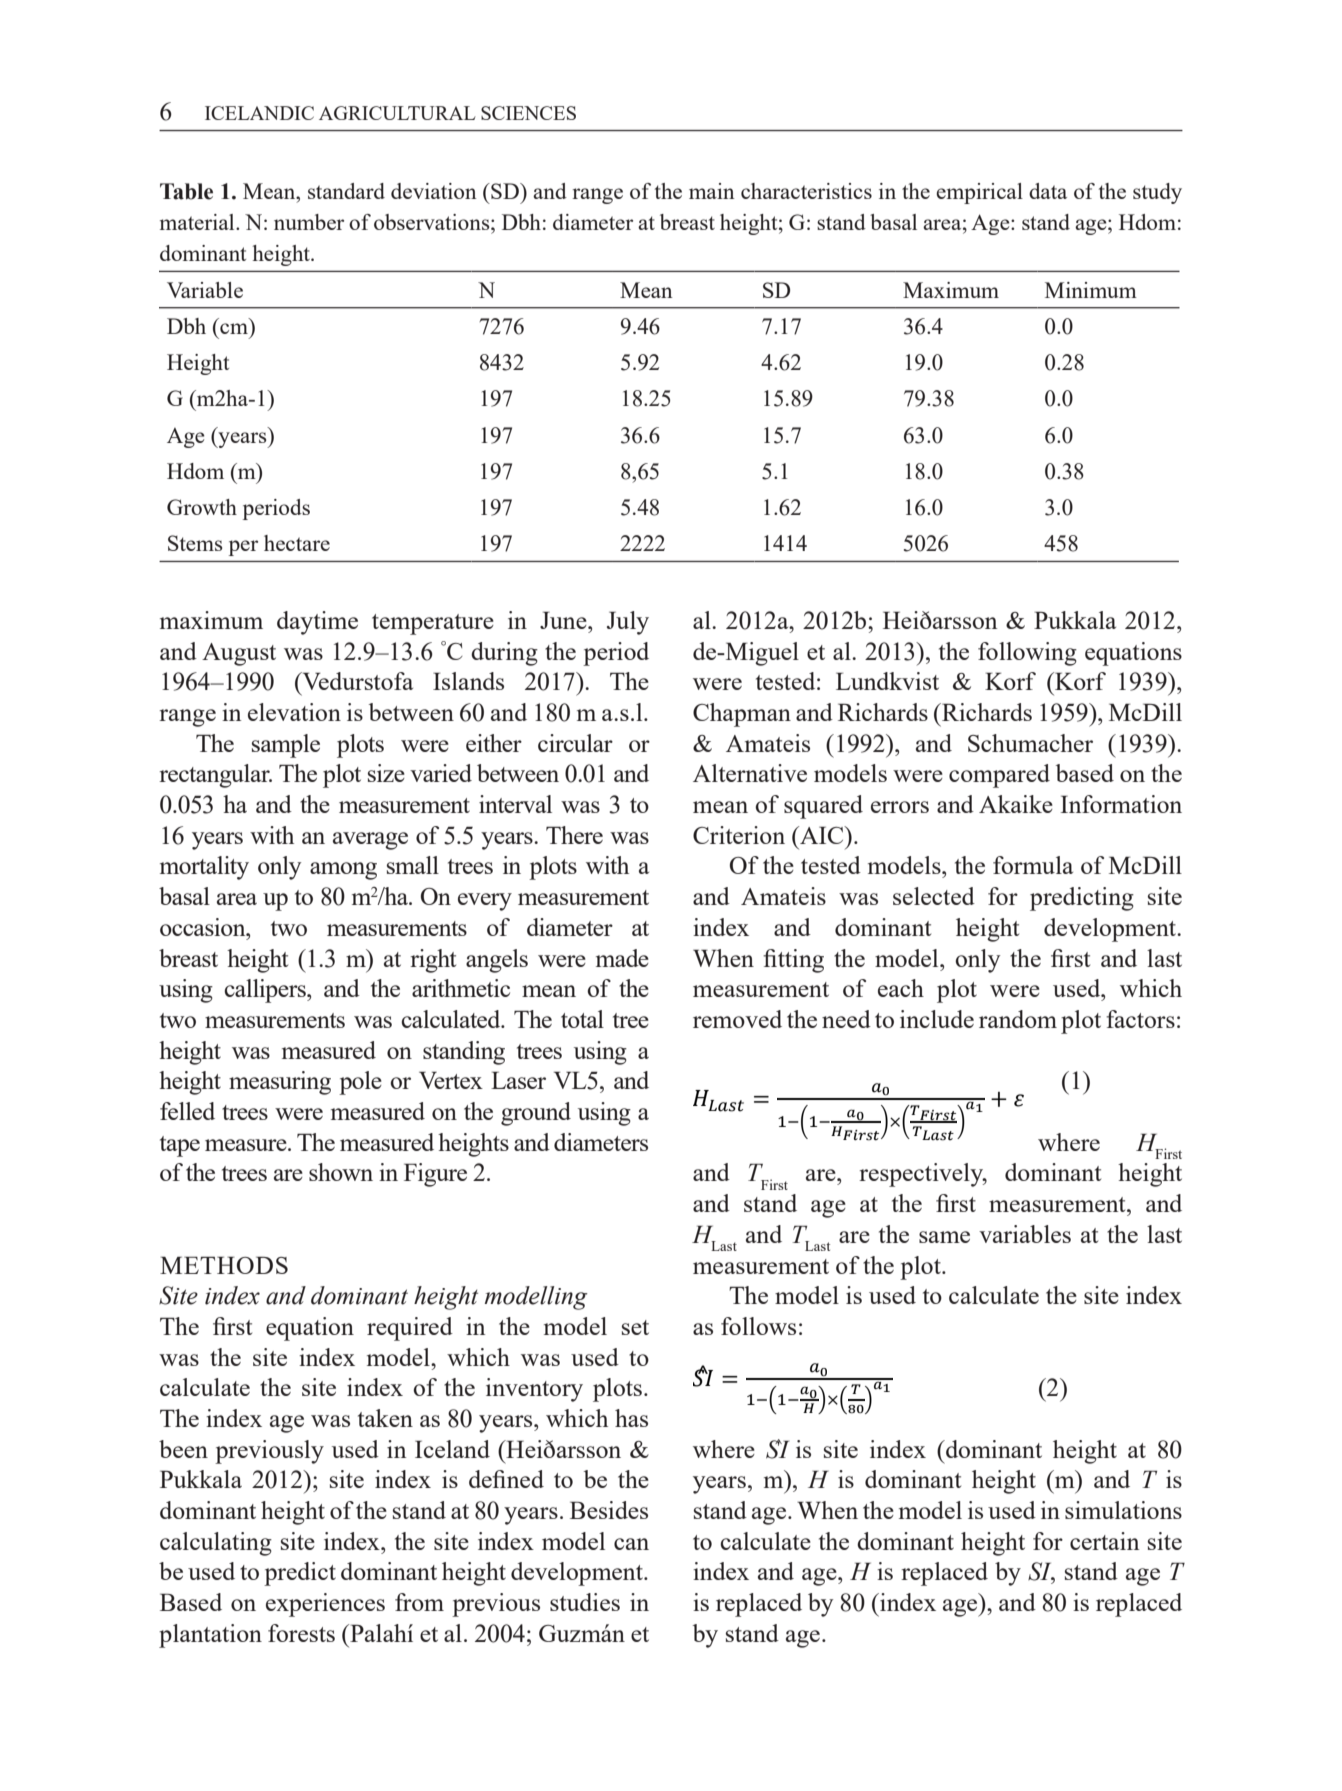 The width and height of the screenshot is (1342, 1791). Describe the element at coordinates (1105, 1541) in the screenshot. I see `certain` at that location.
